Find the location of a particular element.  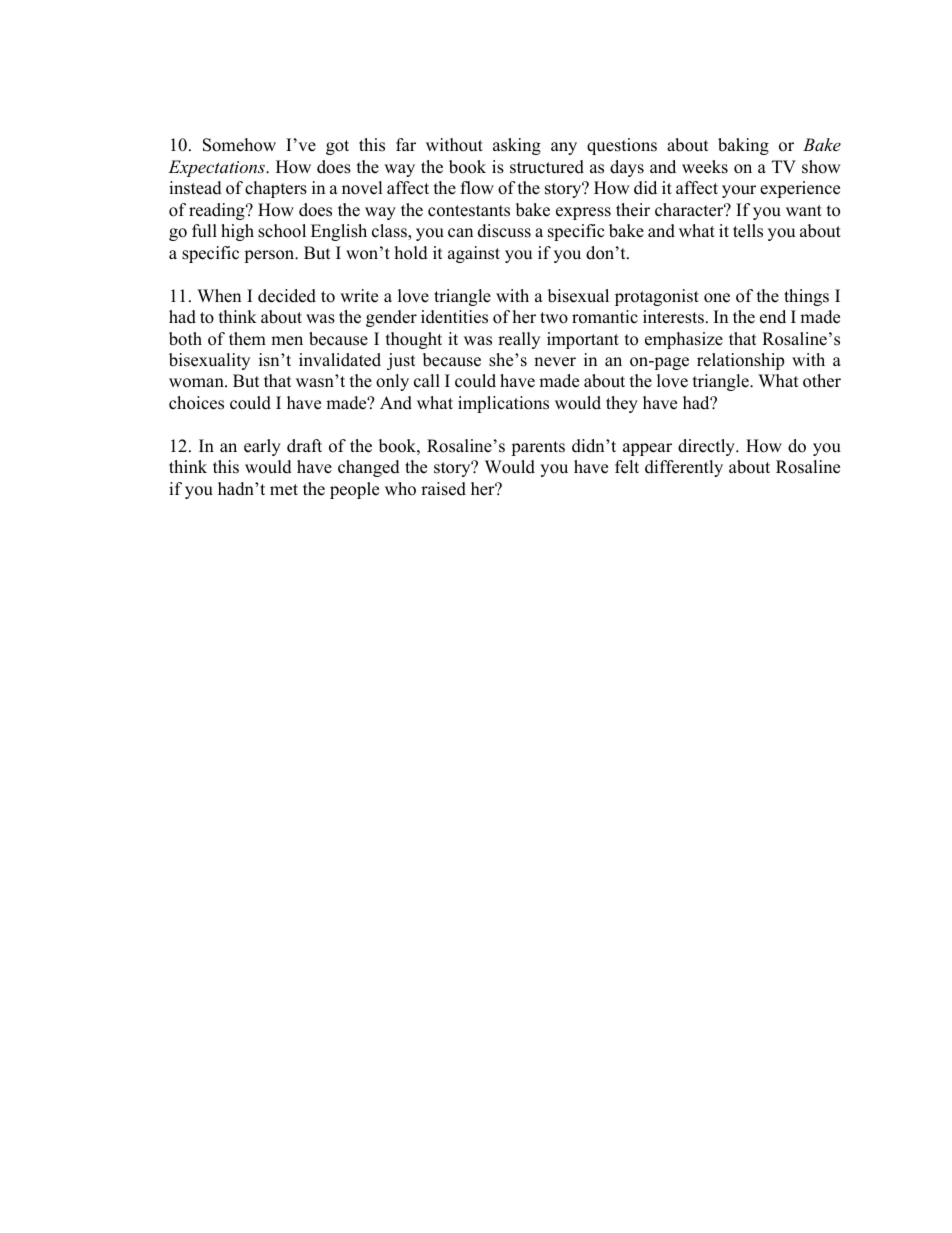

baking is located at coordinates (743, 146).
